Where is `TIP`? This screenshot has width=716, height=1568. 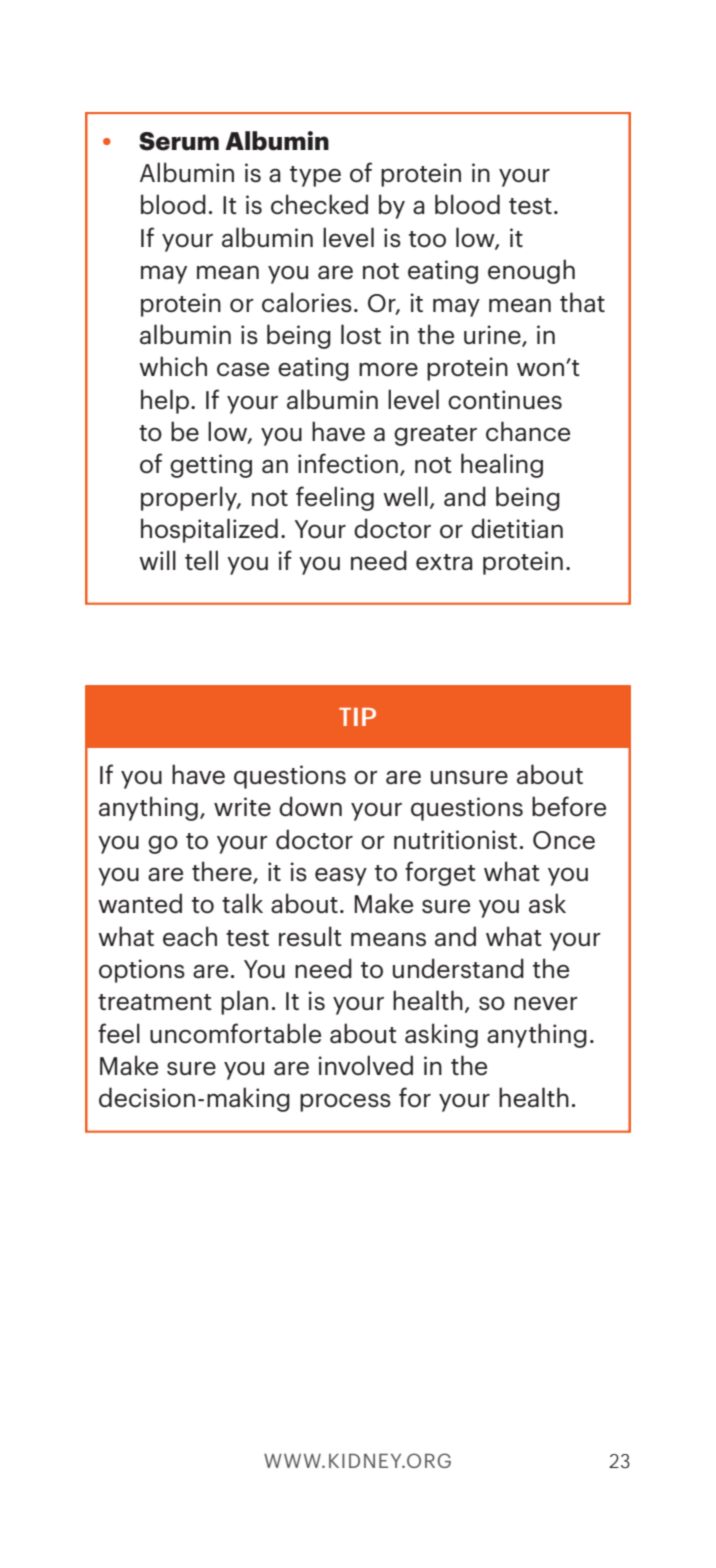
TIP is located at coordinates (357, 717).
